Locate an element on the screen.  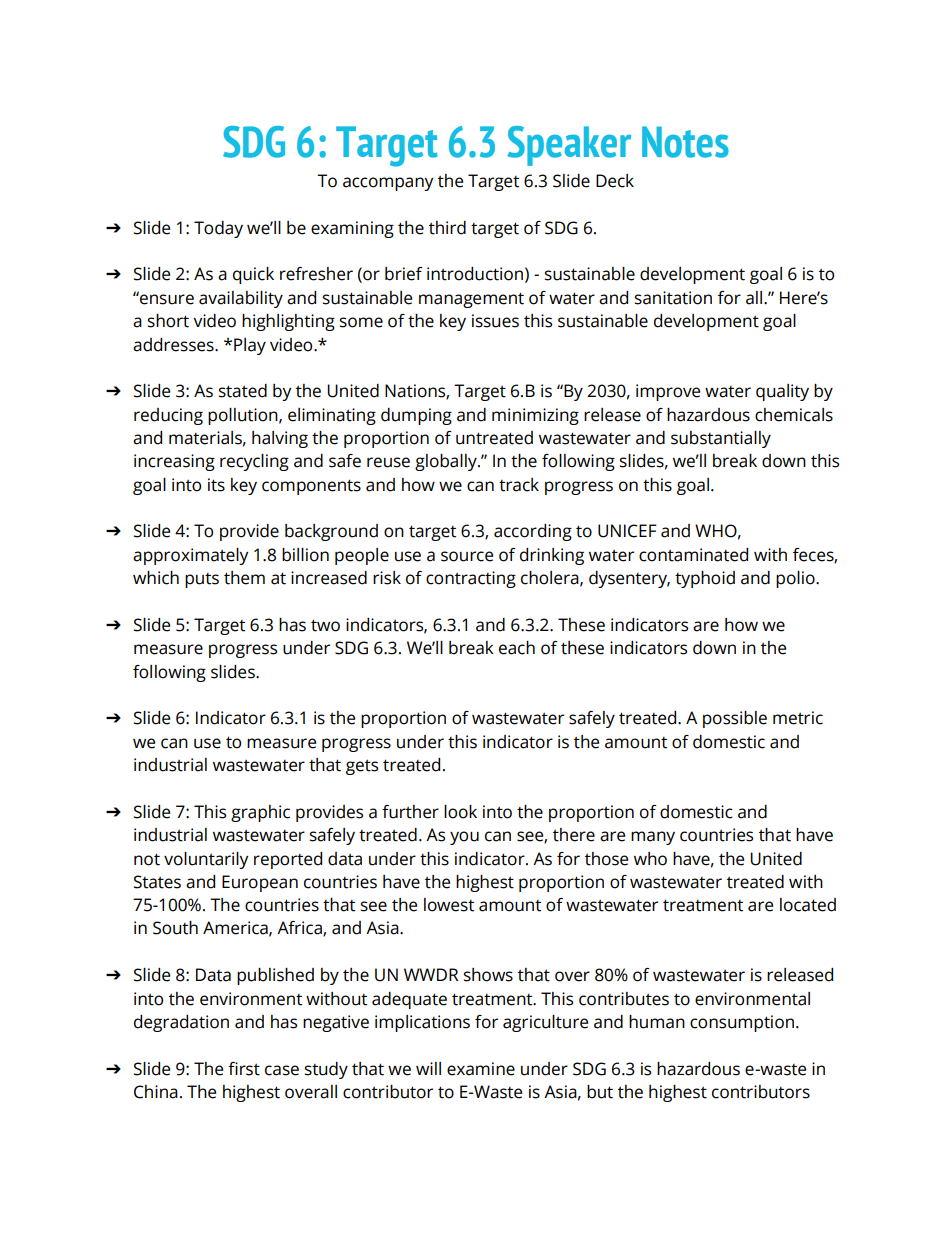
typhoid is located at coordinates (705, 579).
